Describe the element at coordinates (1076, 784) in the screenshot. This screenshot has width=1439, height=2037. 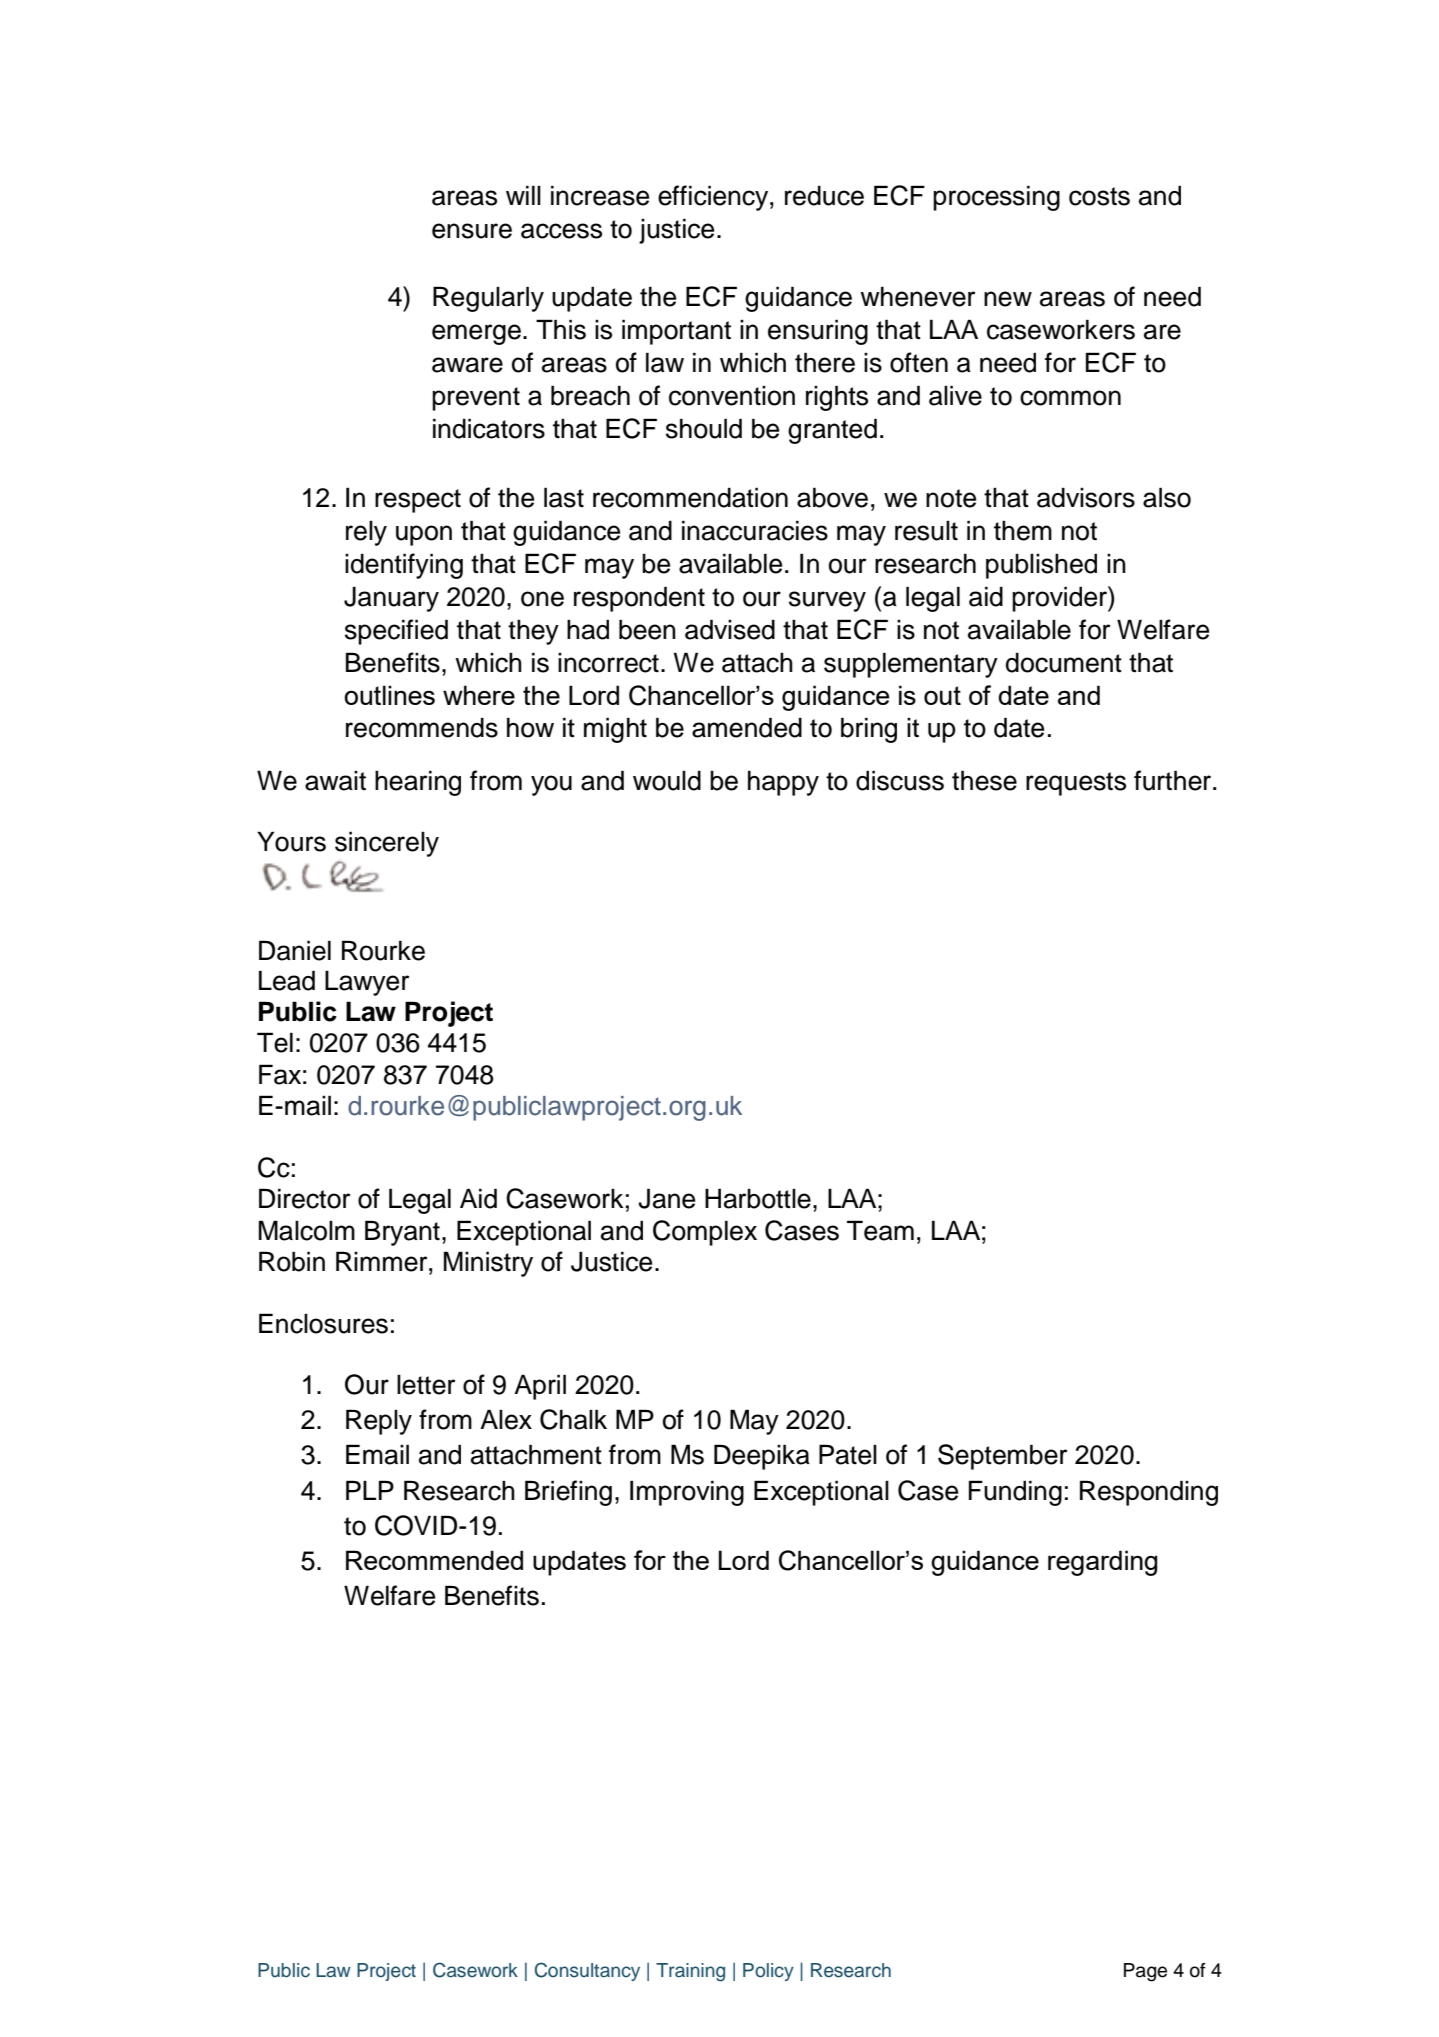
I see `requests` at that location.
